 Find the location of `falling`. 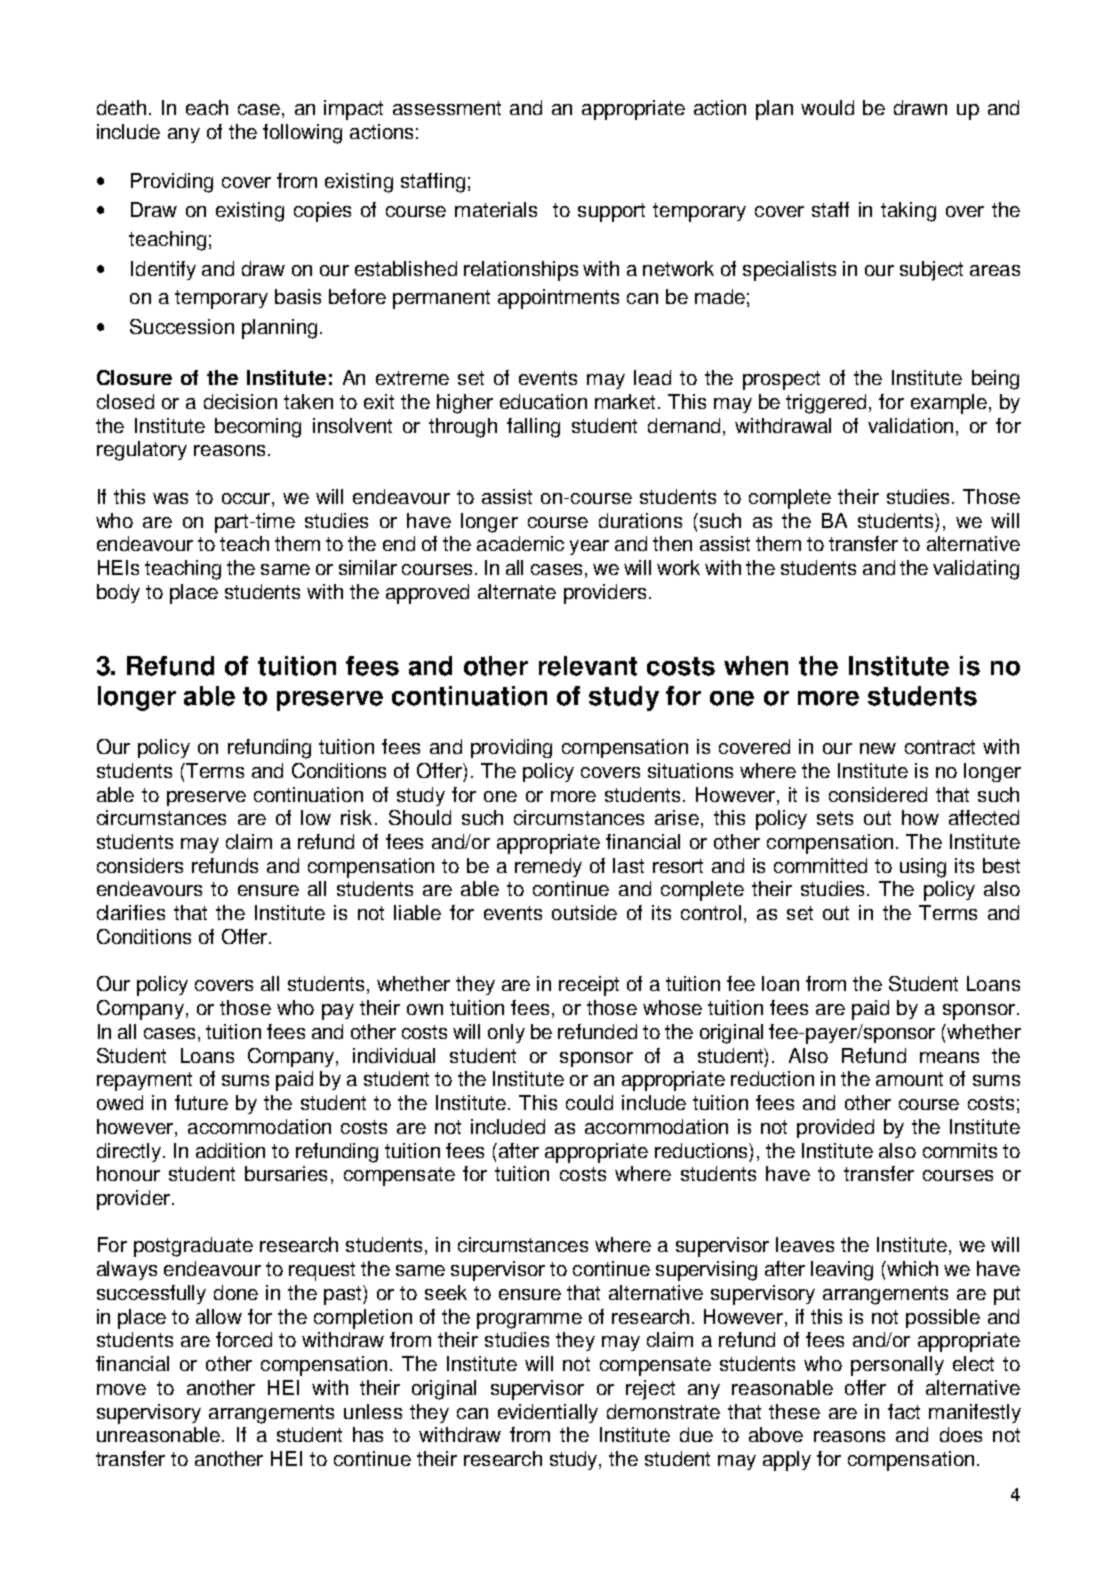

falling is located at coordinates (533, 428).
